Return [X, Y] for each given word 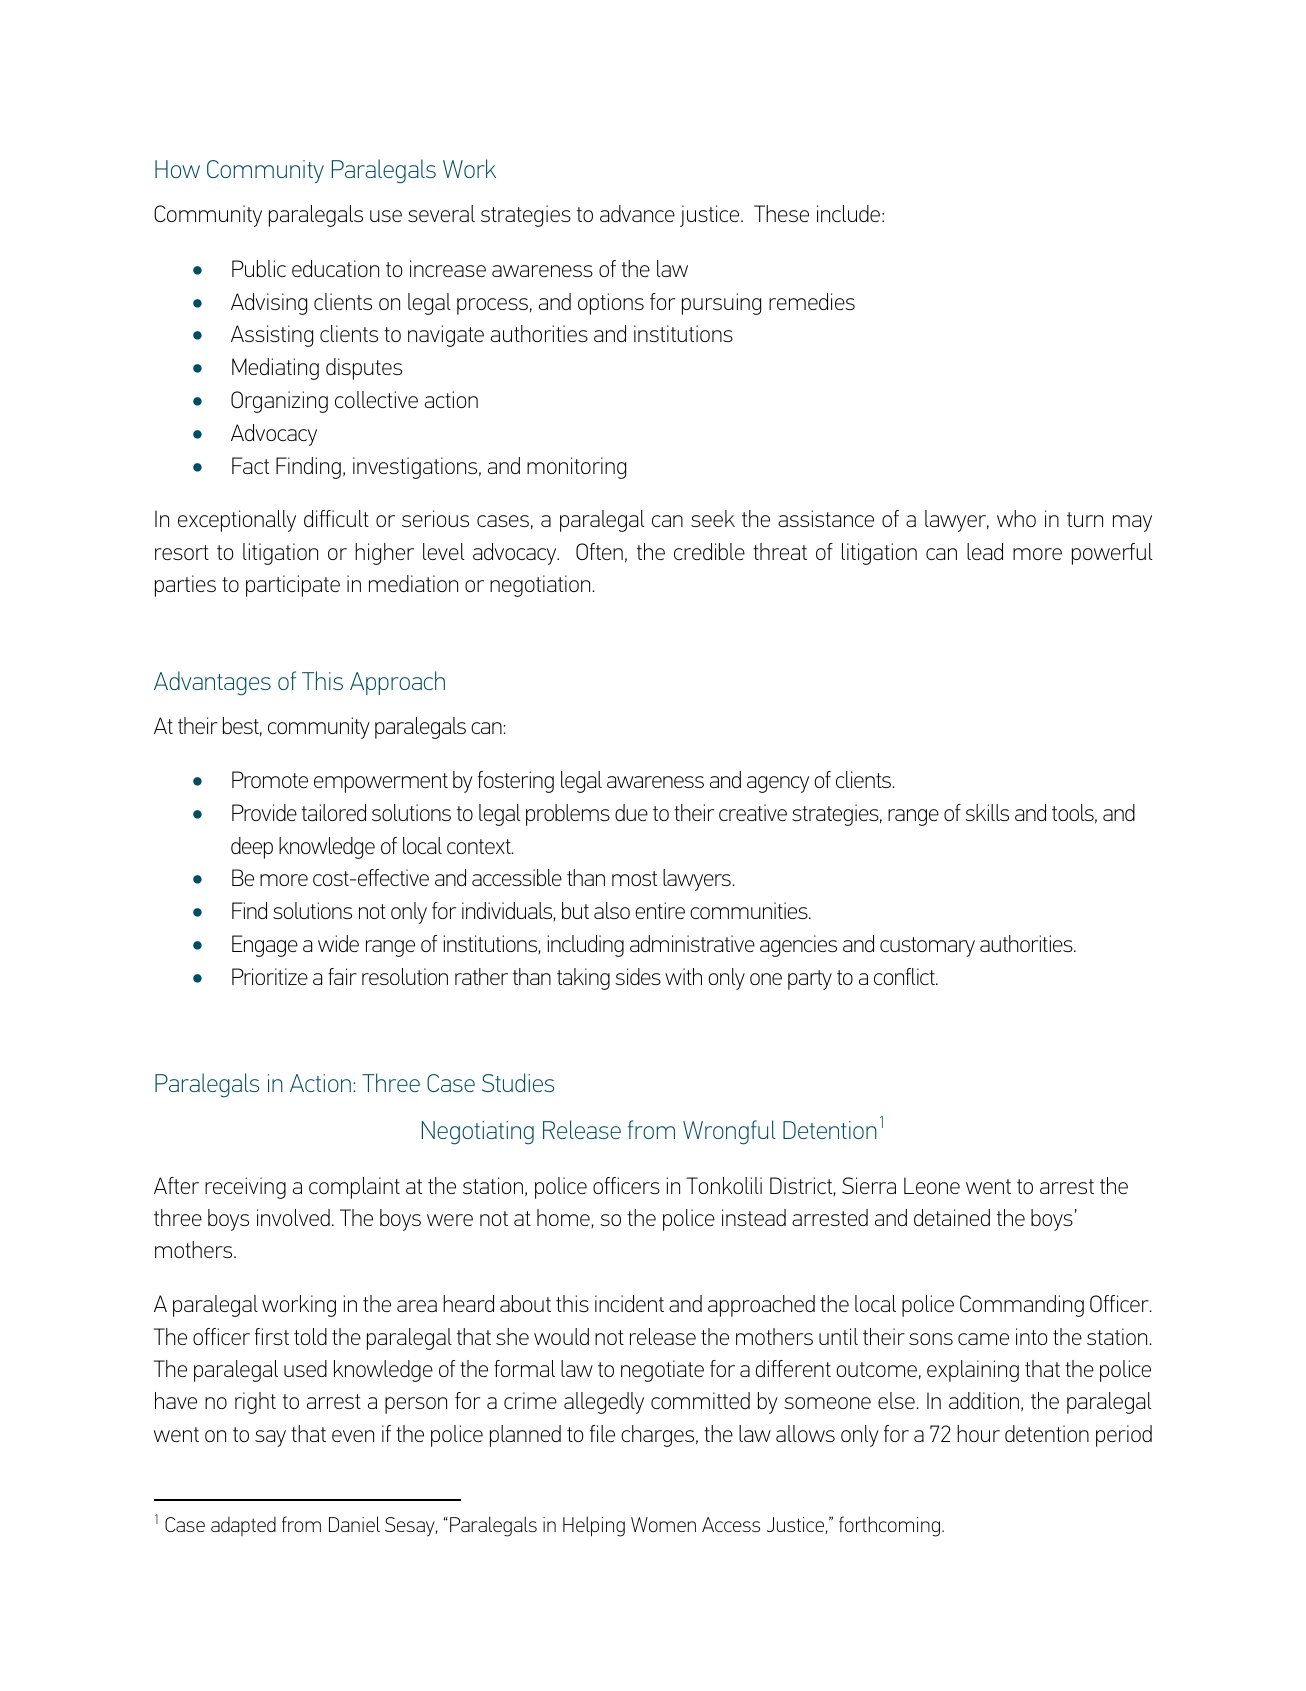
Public [259, 268]
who [1016, 518]
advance [637, 213]
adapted [243, 1526]
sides [638, 976]
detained [952, 1217]
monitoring [576, 468]
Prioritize [270, 976]
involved [293, 1217]
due [631, 812]
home [564, 1218]
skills [987, 812]
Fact [250, 465]
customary [927, 947]
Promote [270, 779]
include [848, 213]
